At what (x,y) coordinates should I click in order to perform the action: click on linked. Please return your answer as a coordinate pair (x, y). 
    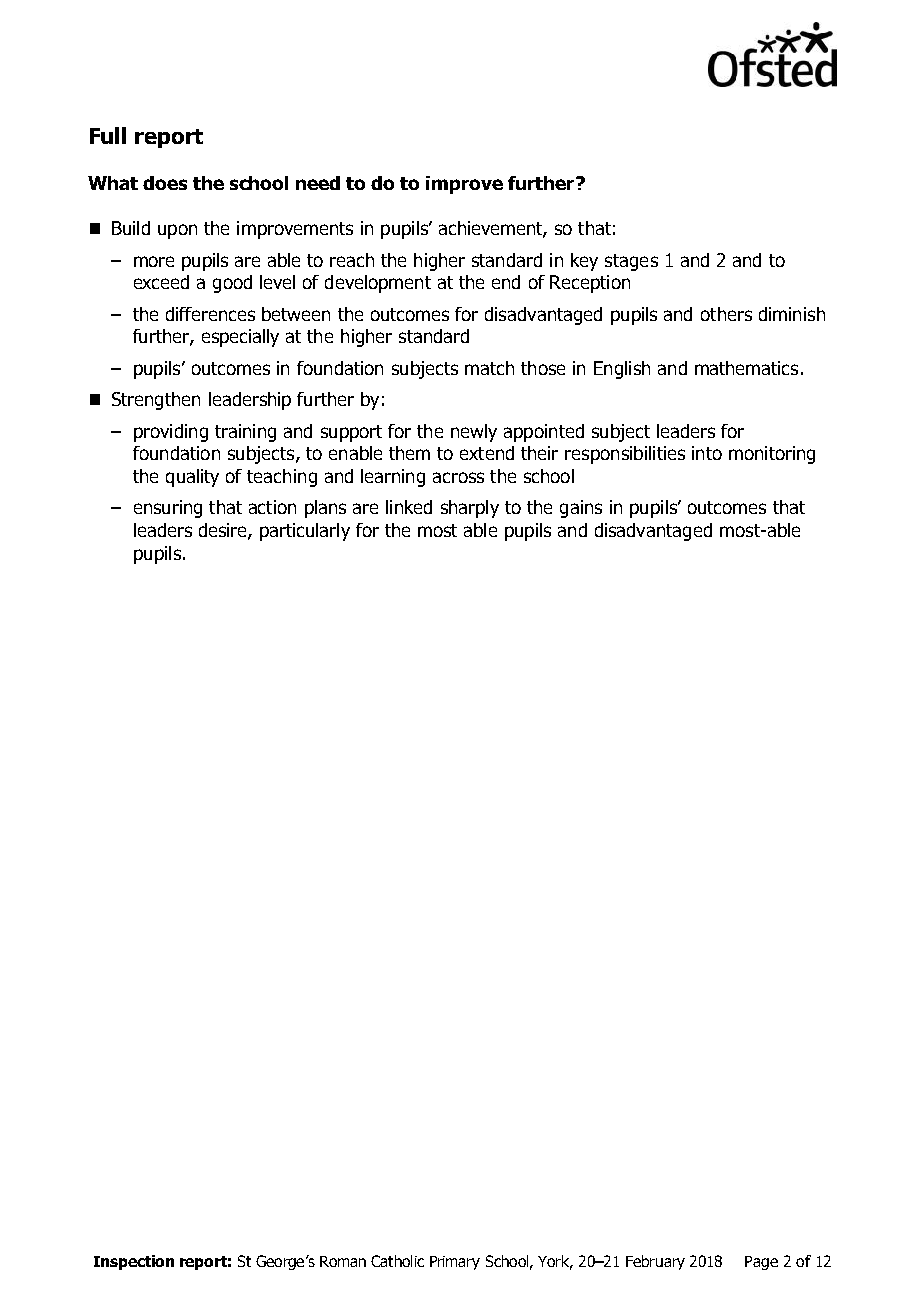
    Looking at the image, I should click on (409, 507).
